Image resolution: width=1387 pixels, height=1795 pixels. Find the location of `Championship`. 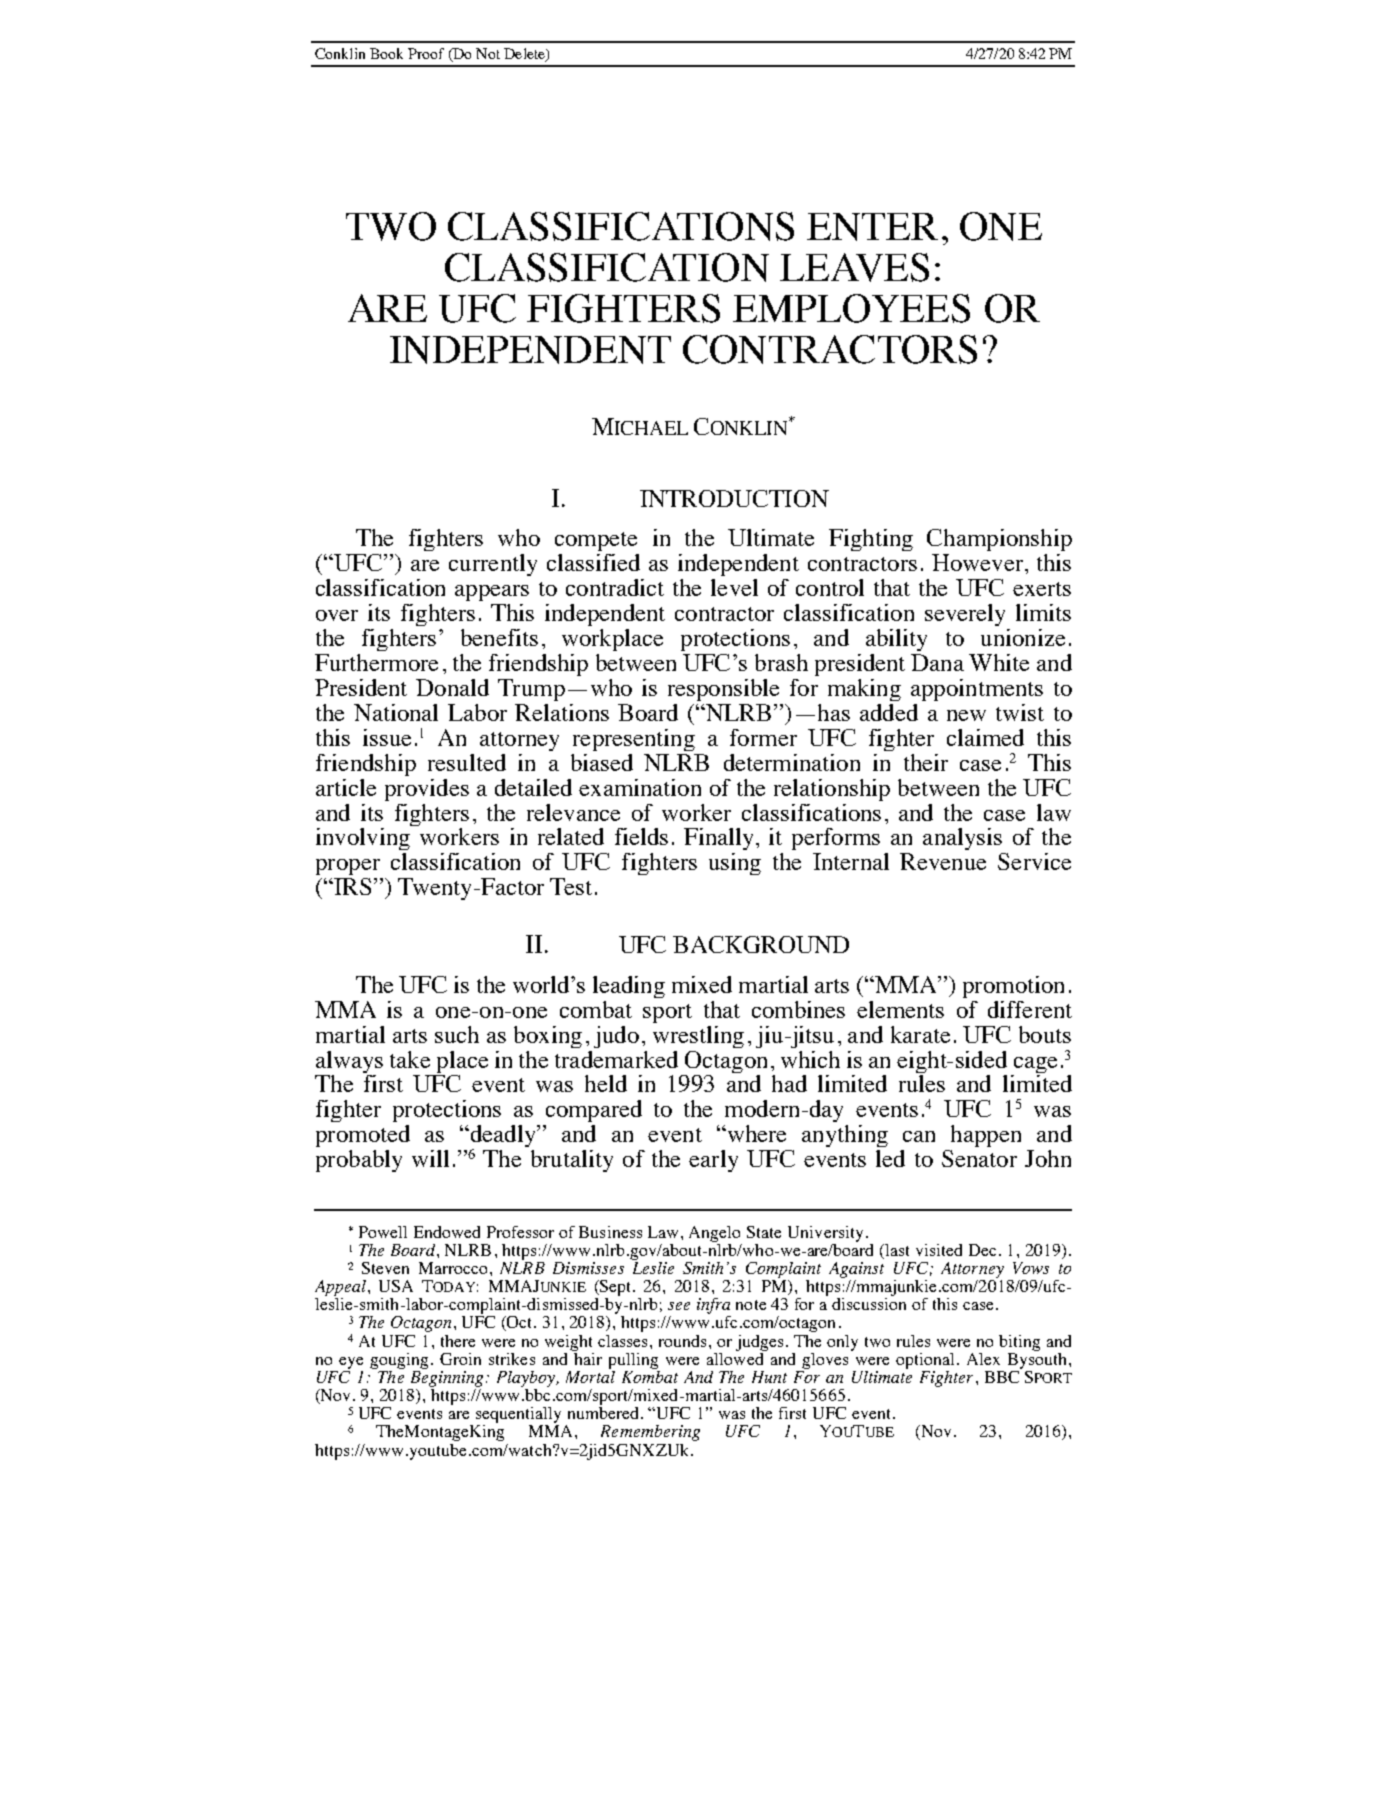

Championship is located at coordinates (999, 540).
